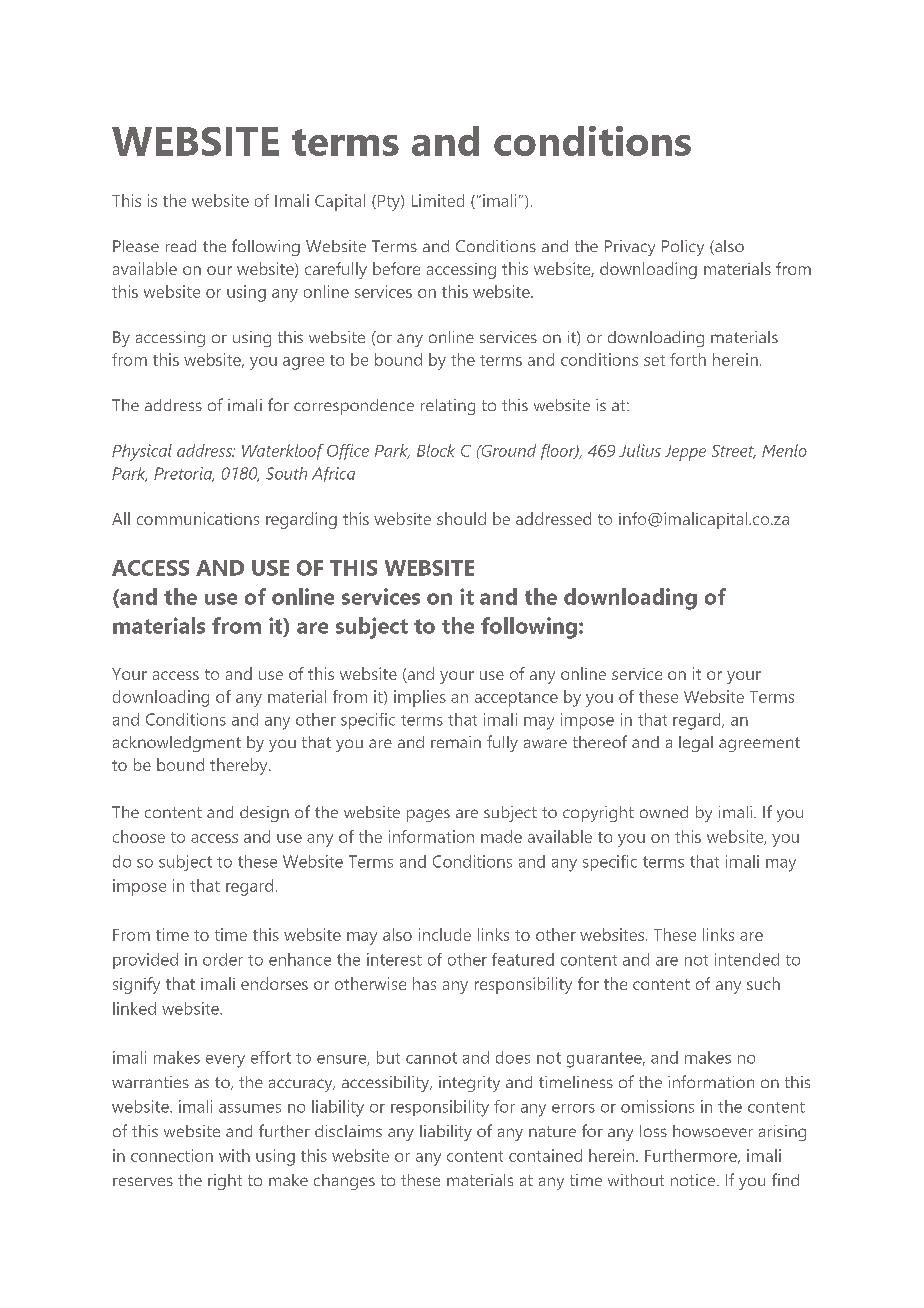  What do you see at coordinates (713, 1131) in the screenshot?
I see `howsoever` at bounding box center [713, 1131].
